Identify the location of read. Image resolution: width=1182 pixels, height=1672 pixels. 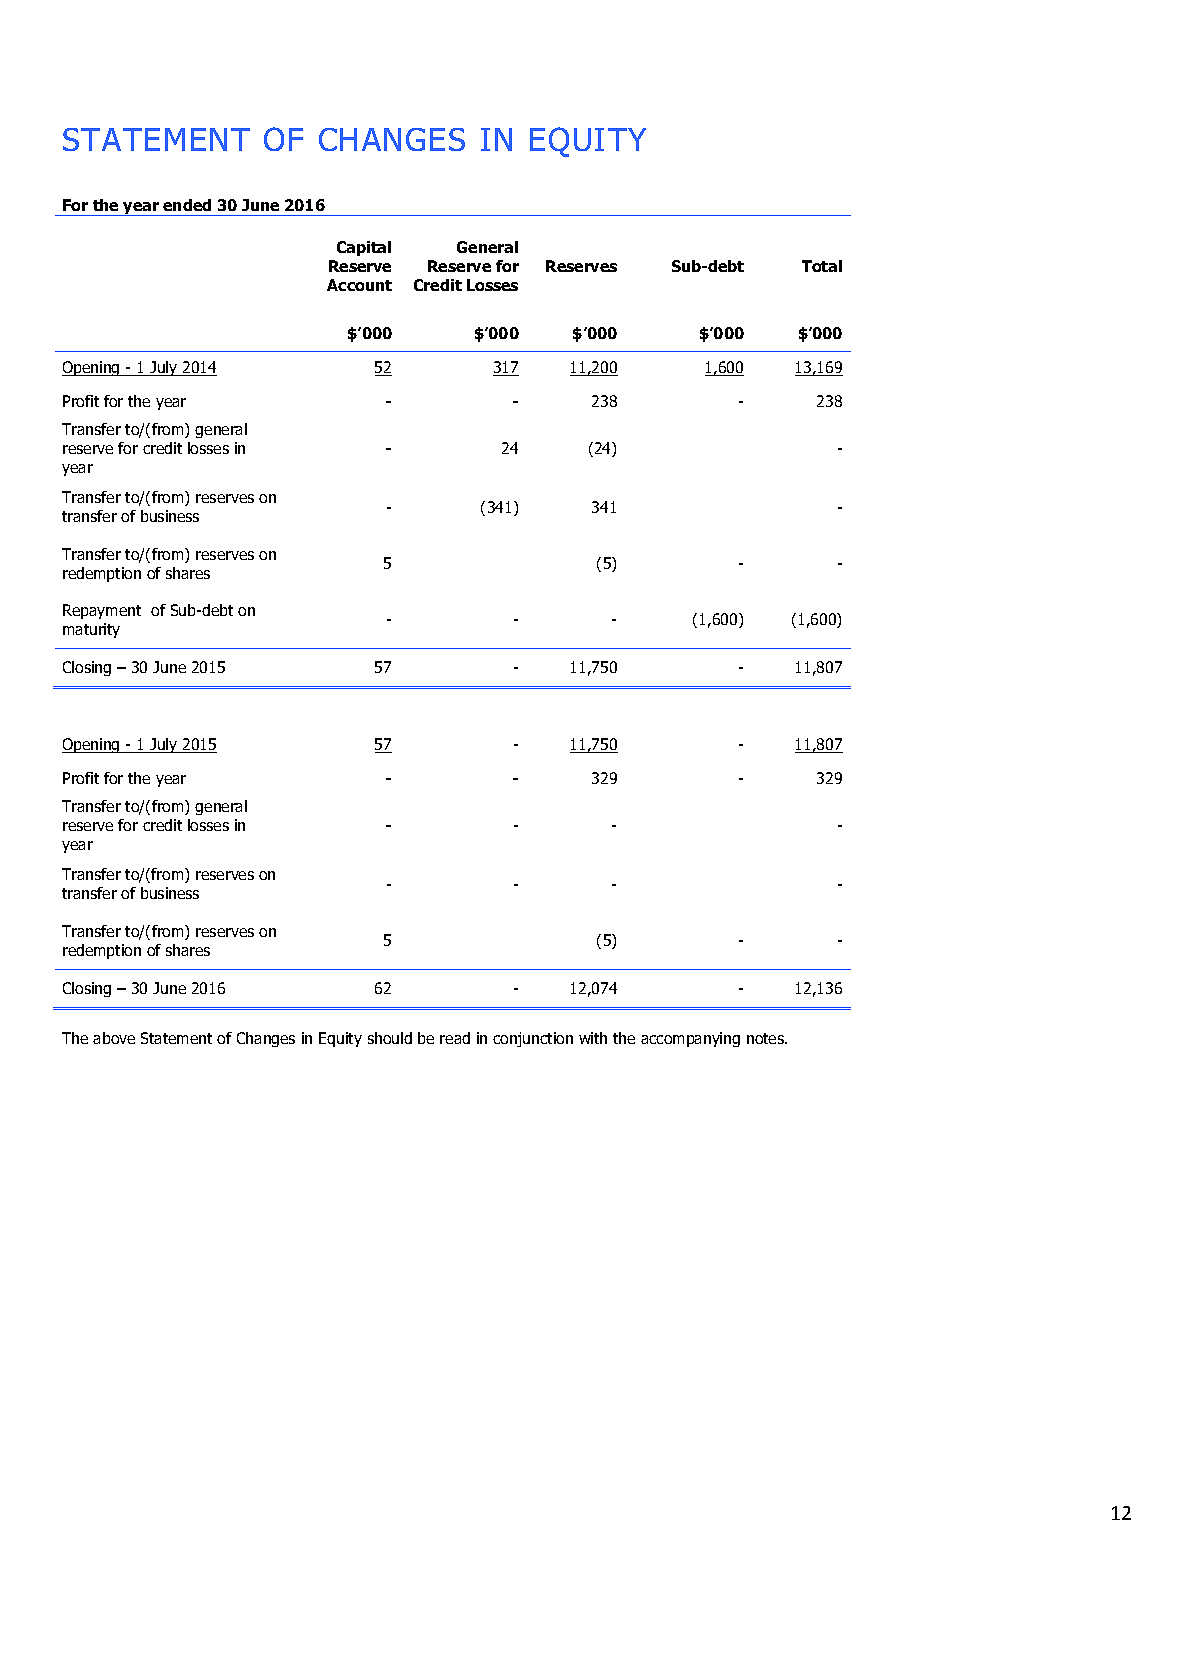
(455, 1038).
